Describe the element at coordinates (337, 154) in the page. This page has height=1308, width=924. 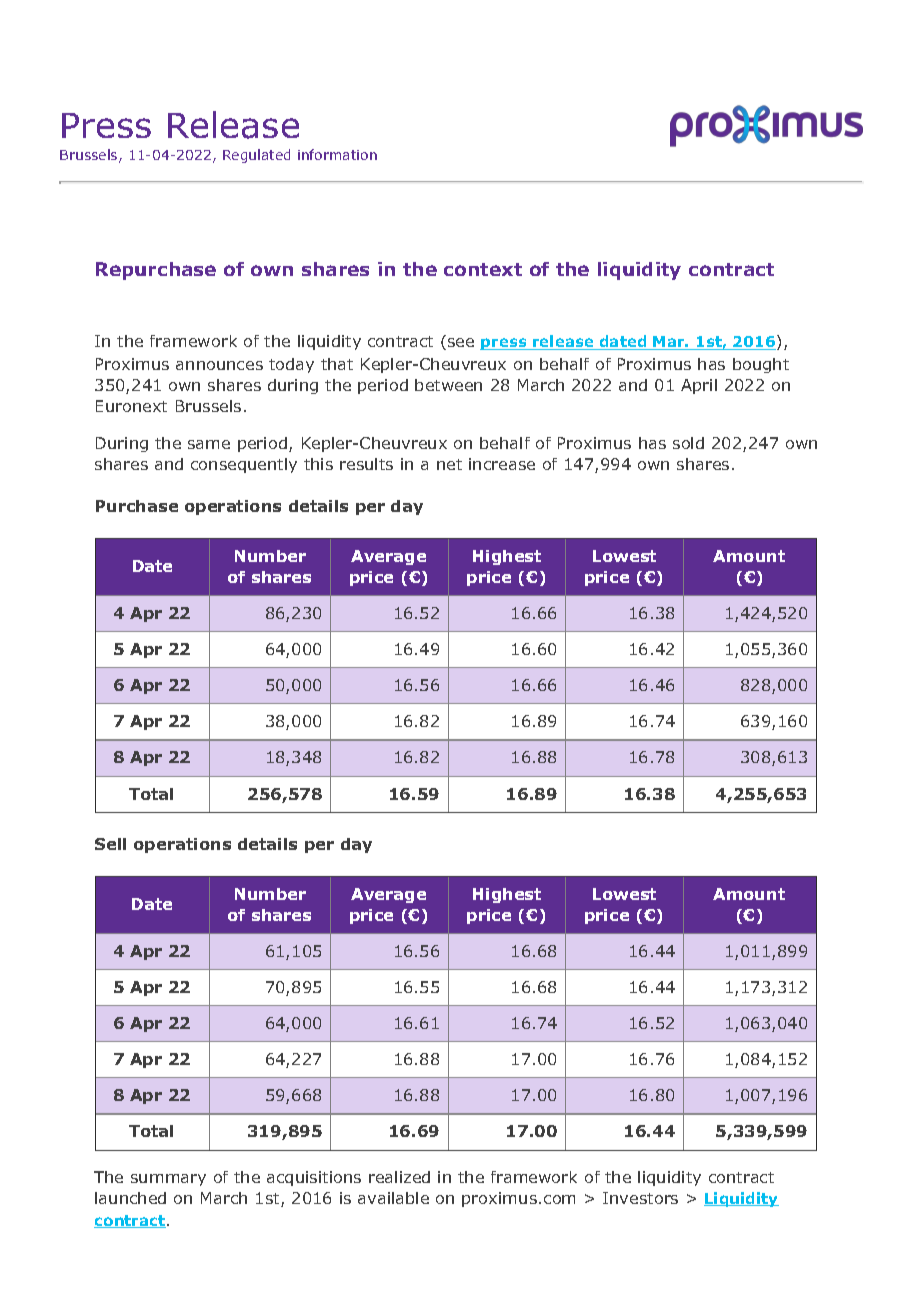
I see `information` at that location.
